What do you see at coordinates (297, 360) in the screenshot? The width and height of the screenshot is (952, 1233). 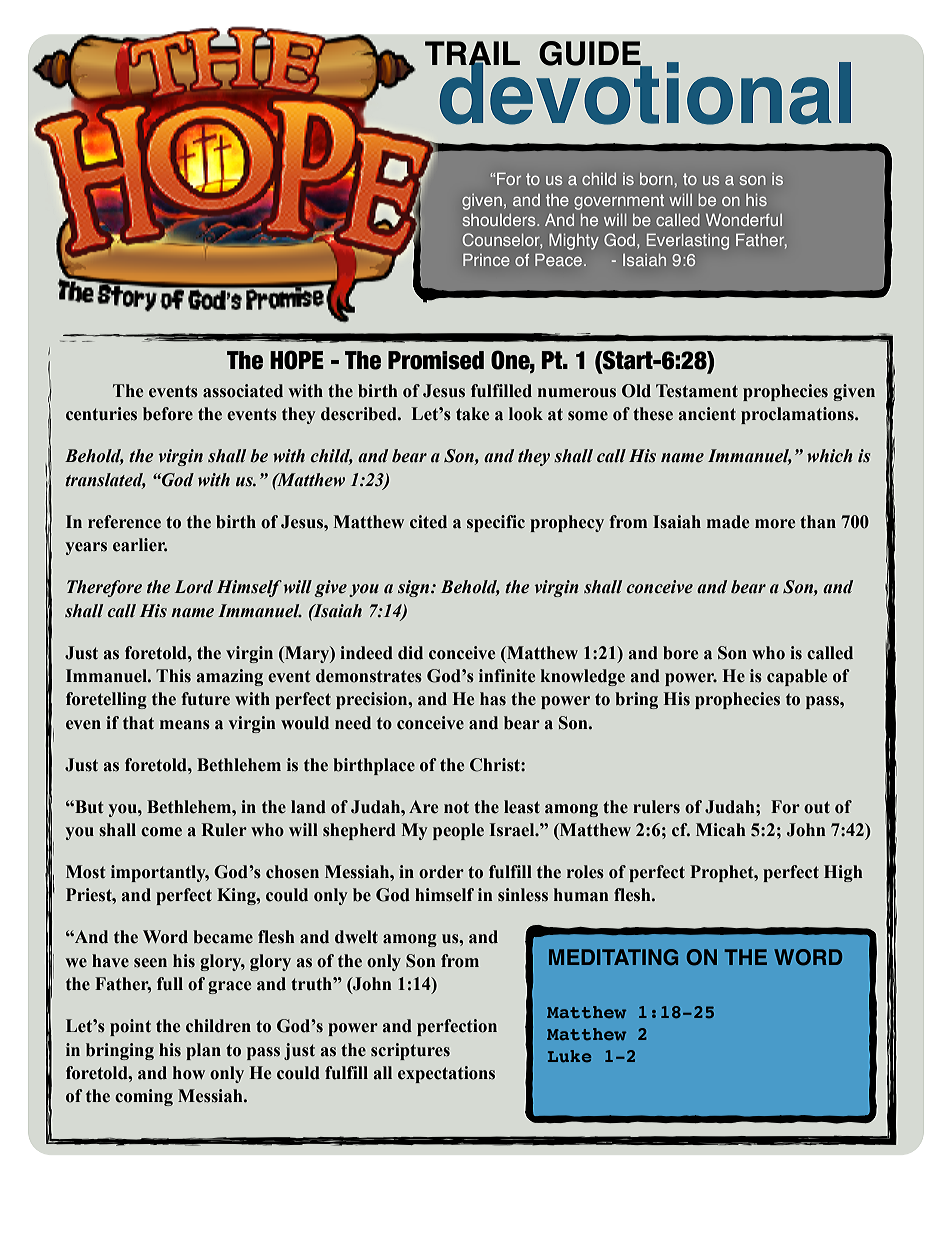 I see `HOPE` at bounding box center [297, 360].
